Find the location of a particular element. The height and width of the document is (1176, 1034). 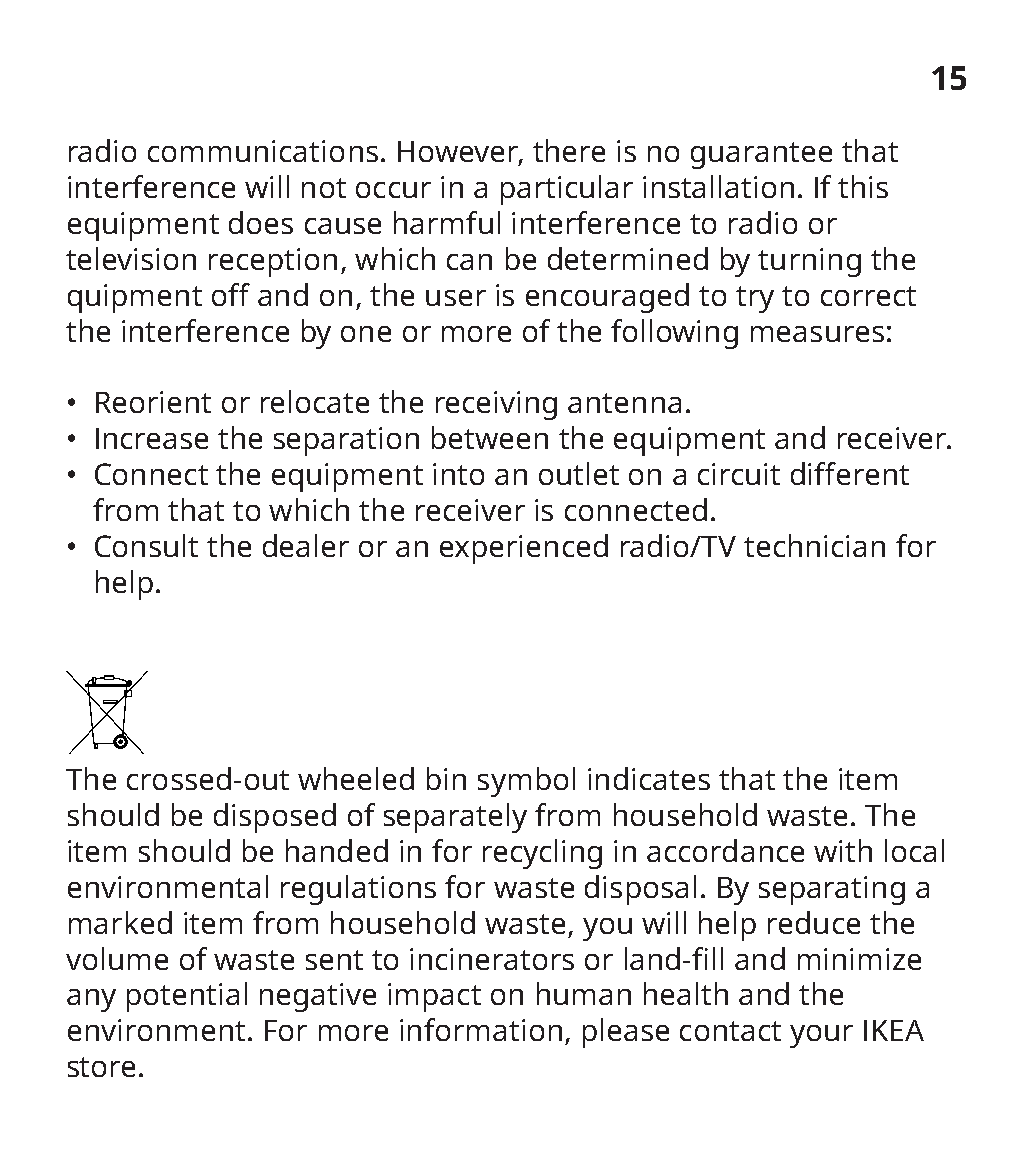

disposed is located at coordinates (275, 818).
